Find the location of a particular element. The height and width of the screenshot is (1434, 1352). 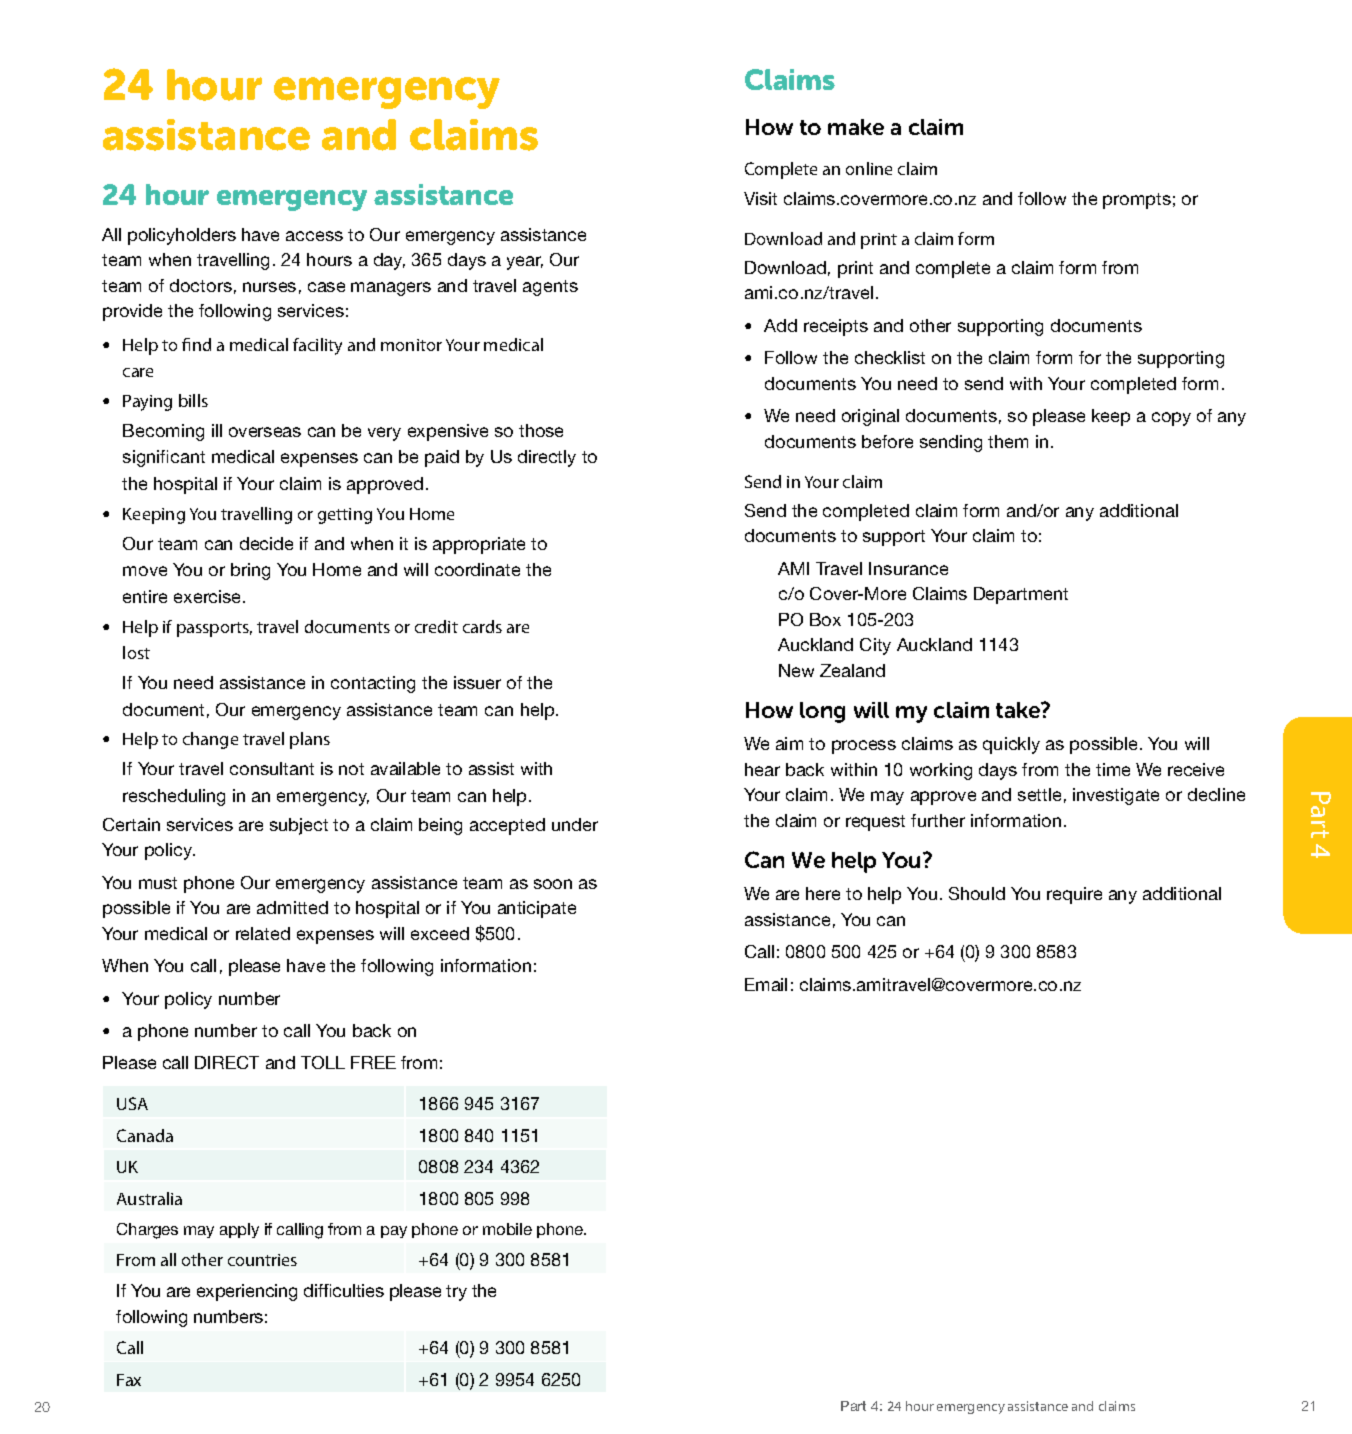

those is located at coordinates (541, 430).
